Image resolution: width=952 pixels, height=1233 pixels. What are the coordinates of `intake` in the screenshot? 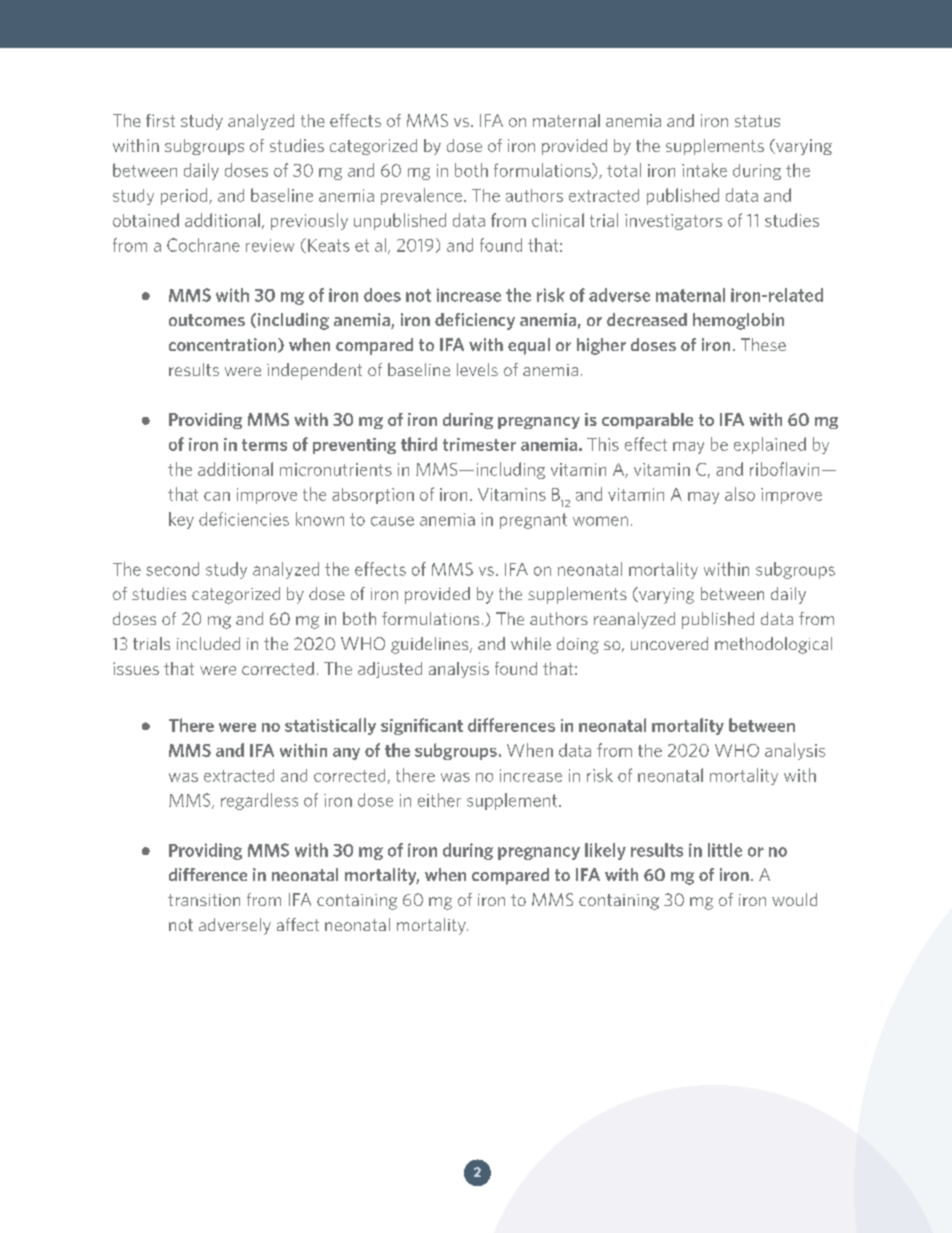 It's located at (704, 170).
